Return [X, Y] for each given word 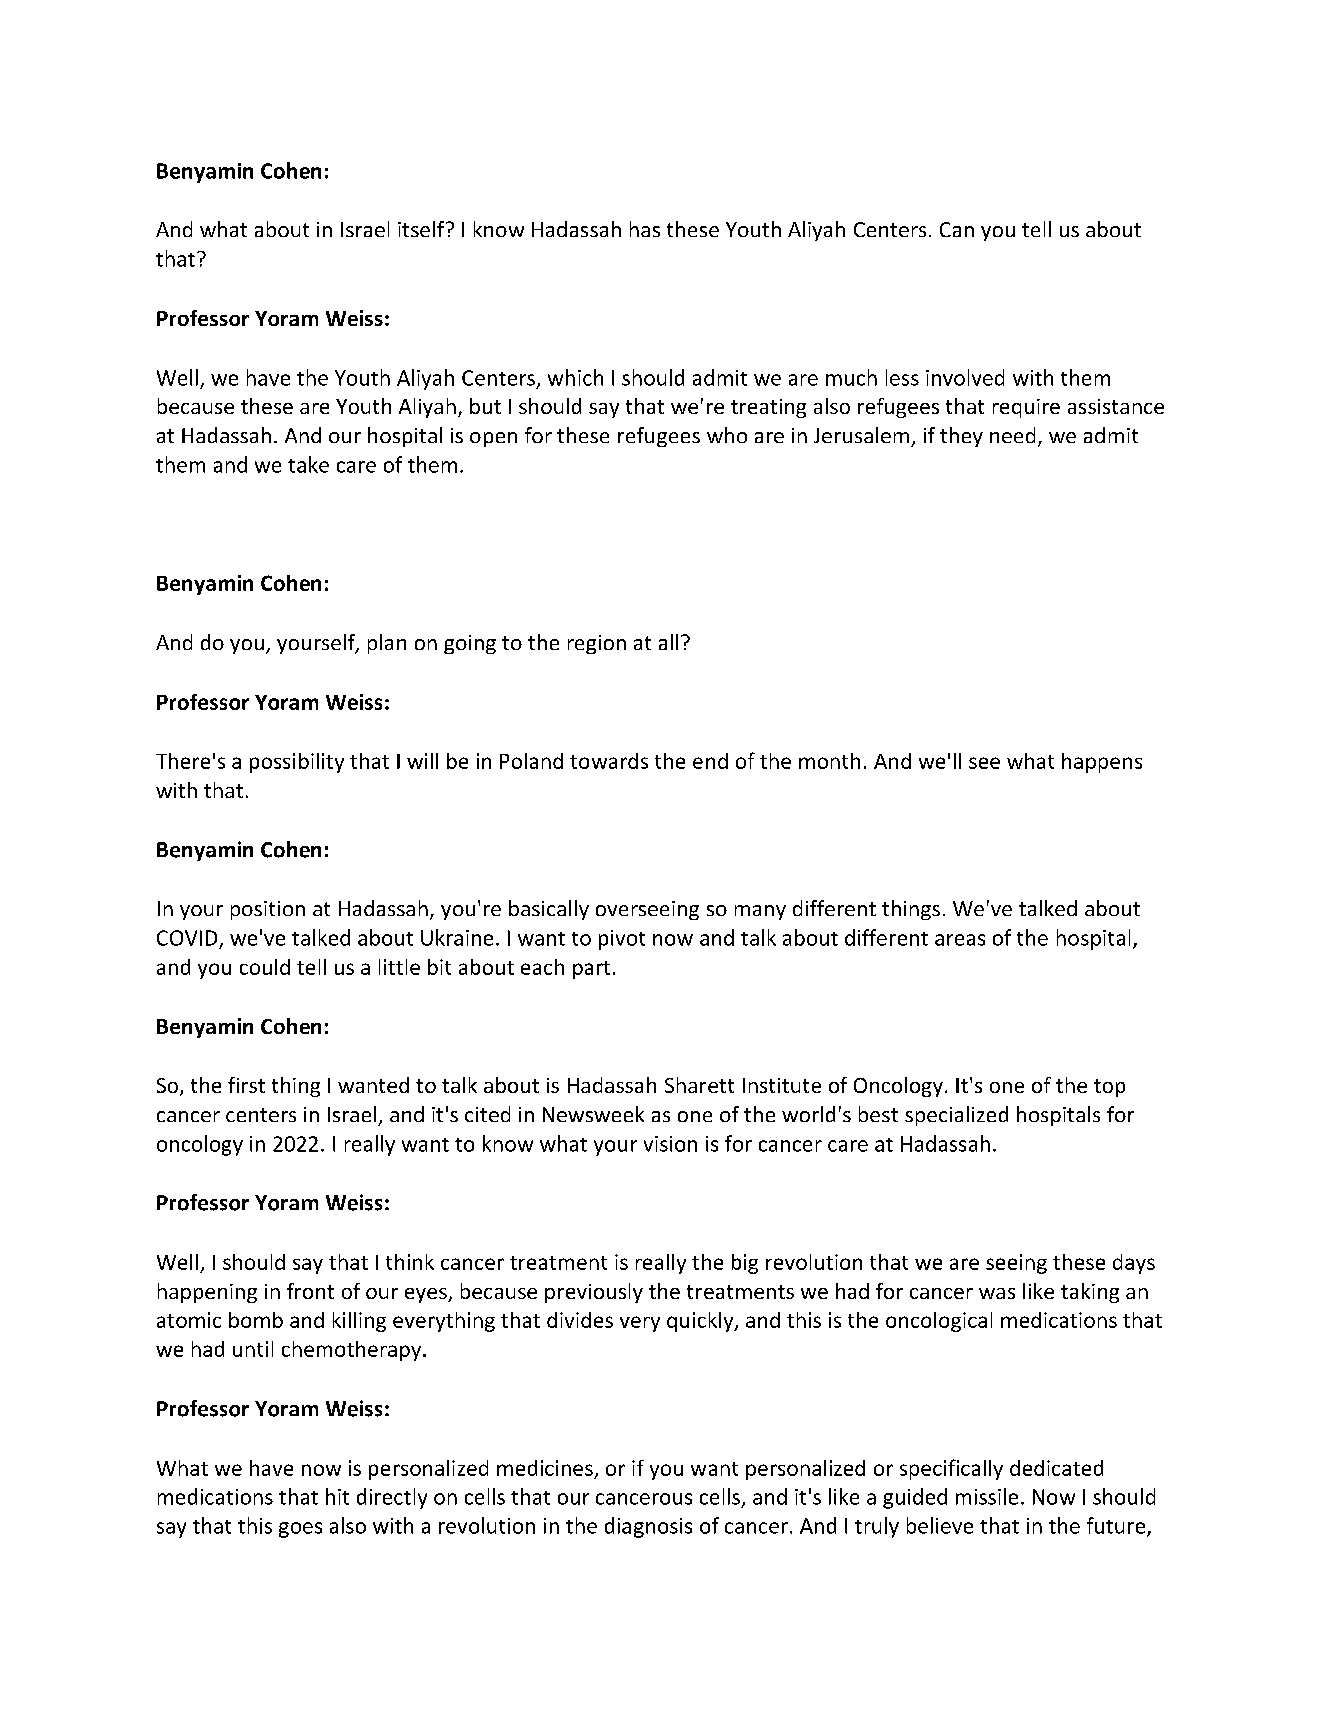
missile [987, 1496]
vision [670, 1144]
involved [965, 377]
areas [960, 940]
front [310, 1291]
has [645, 229]
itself [422, 229]
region [597, 644]
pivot [622, 940]
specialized [956, 1116]
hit [337, 1496]
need [1012, 435]
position [268, 910]
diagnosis [648, 1527]
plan [387, 644]
